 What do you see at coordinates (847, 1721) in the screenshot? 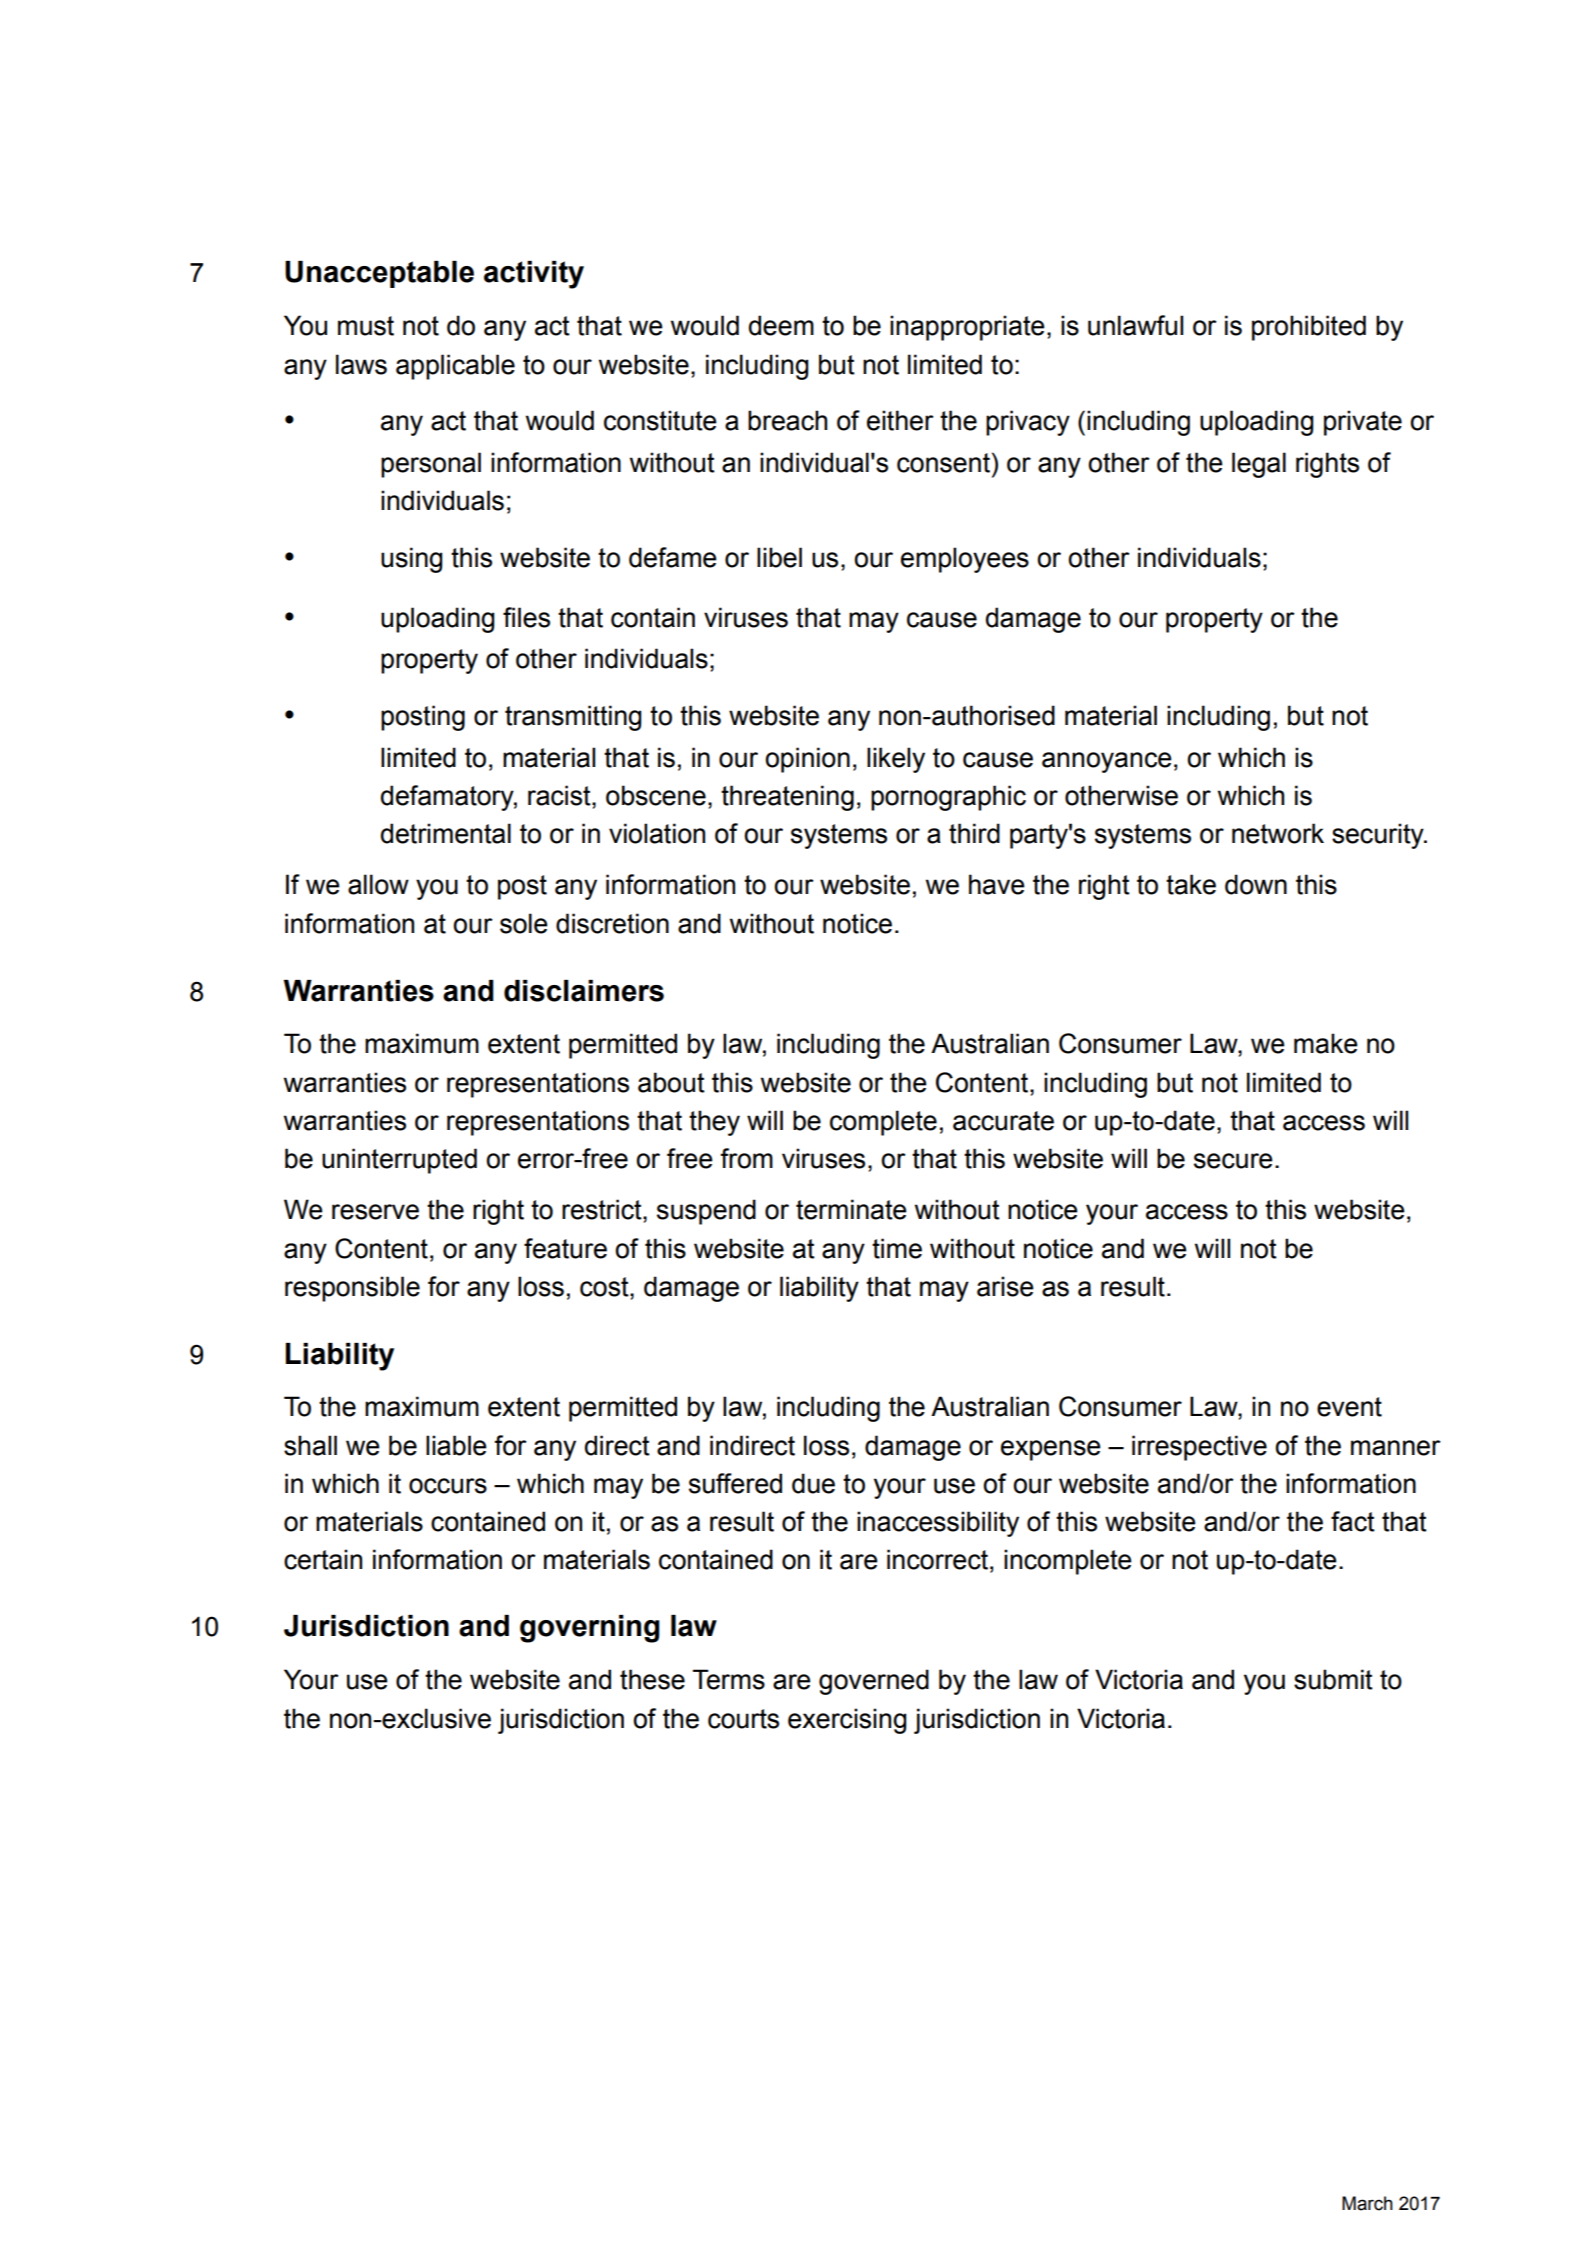
I see `exercising` at bounding box center [847, 1721].
